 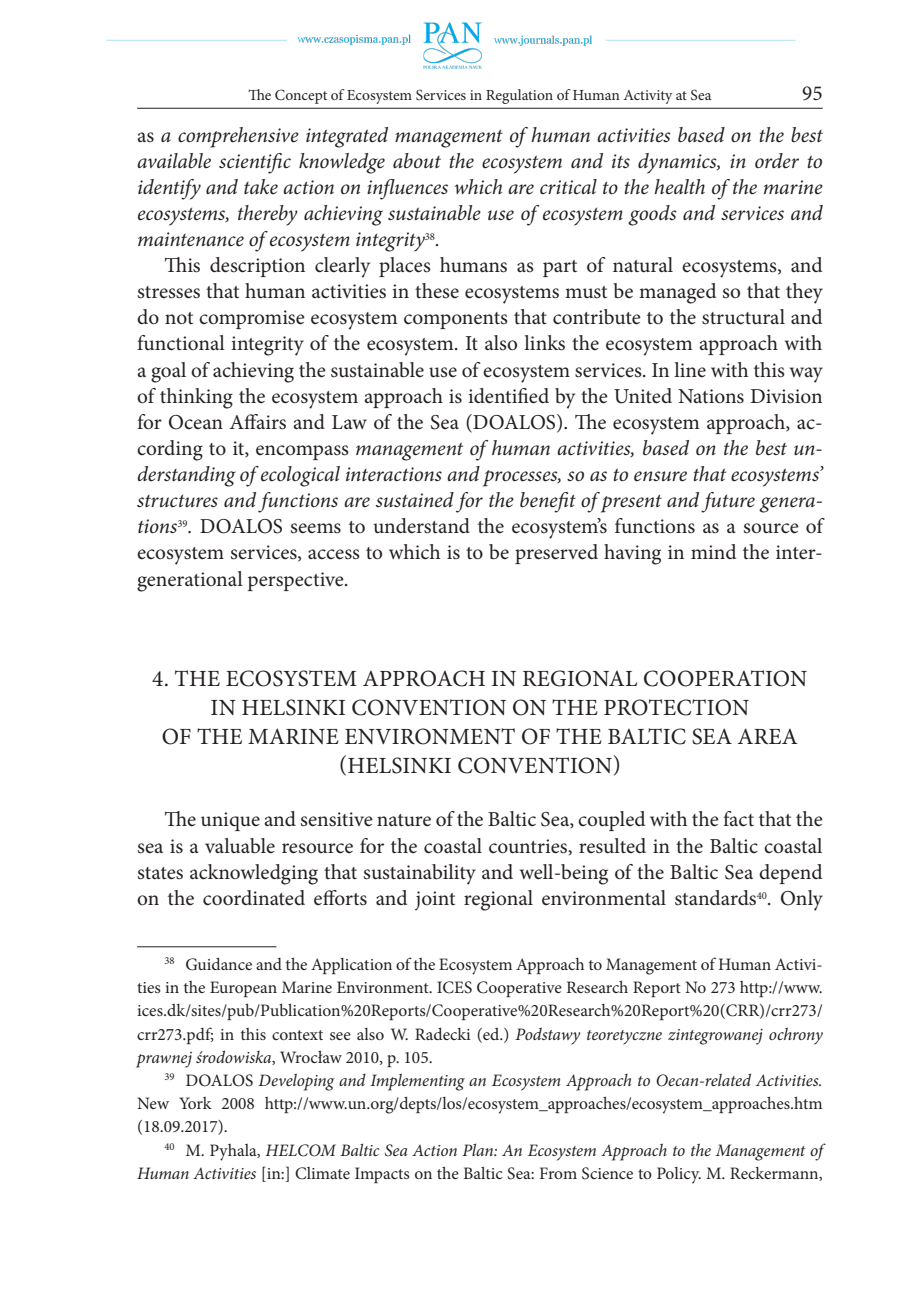 What do you see at coordinates (738, 819) in the document?
I see `fact` at bounding box center [738, 819].
